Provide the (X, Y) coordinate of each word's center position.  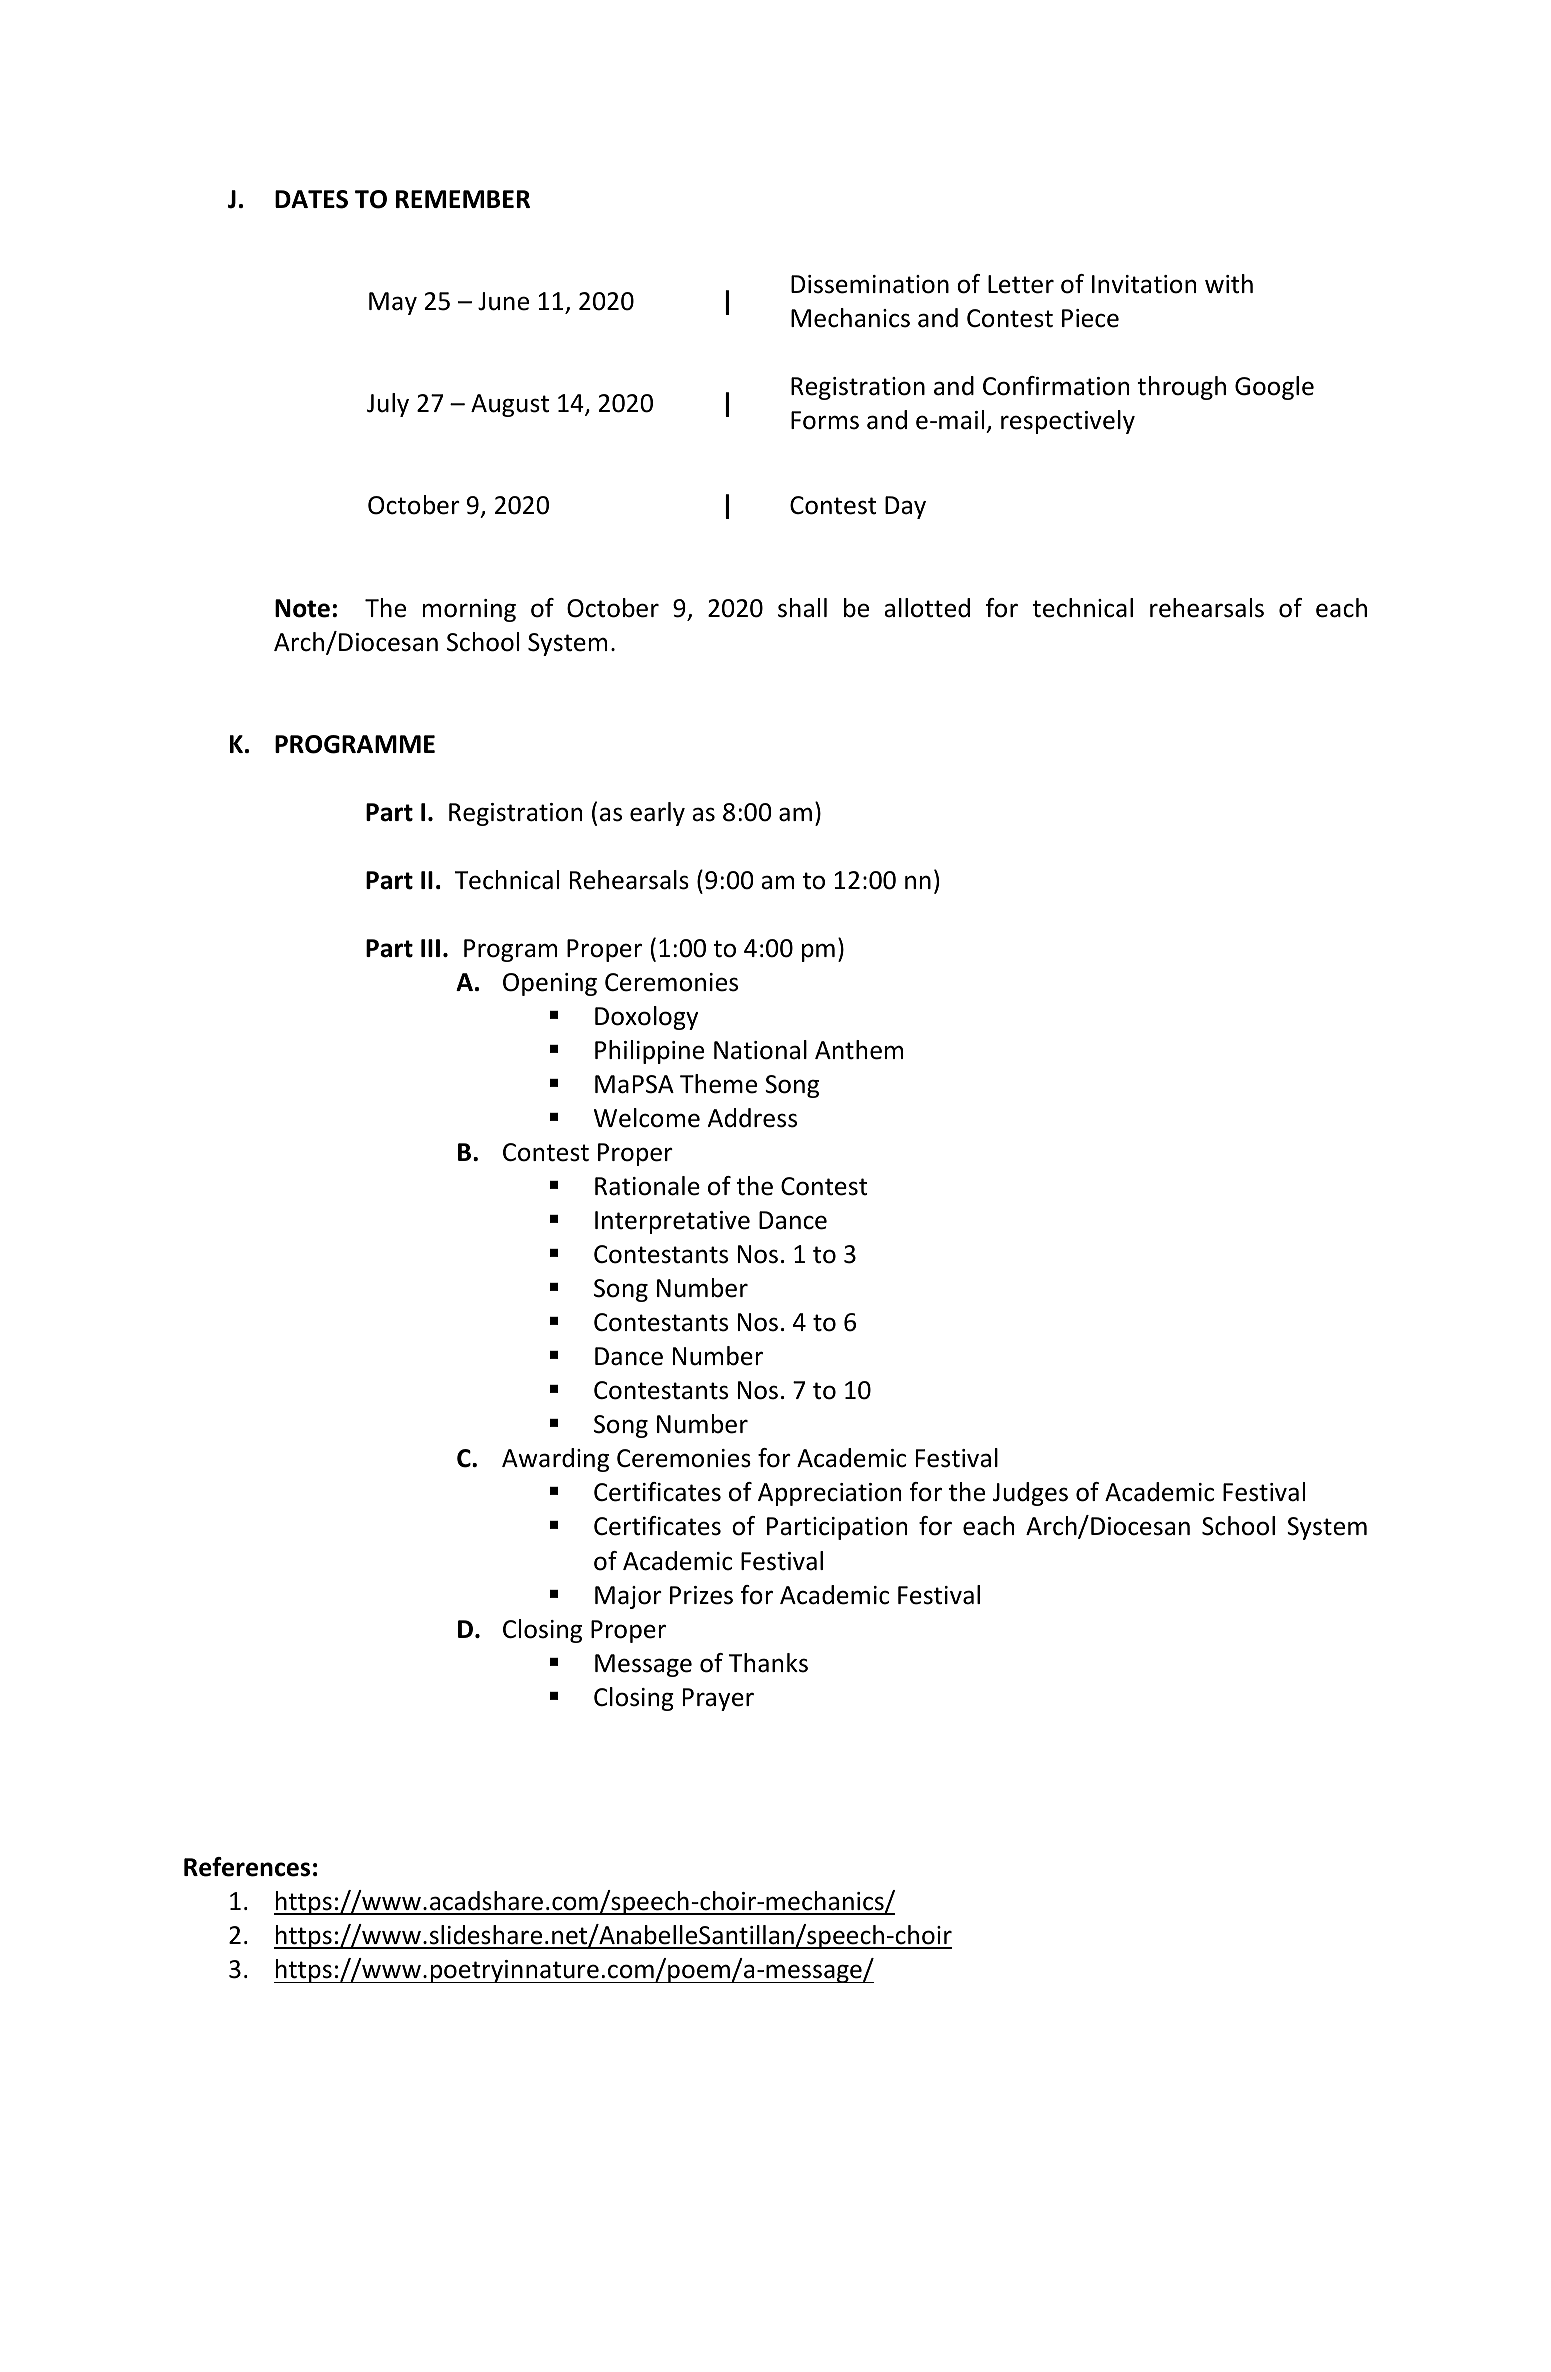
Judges (1030, 1494)
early (657, 814)
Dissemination (870, 284)
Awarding (555, 1460)
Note (302, 608)
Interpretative (672, 1222)
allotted (927, 608)
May (393, 303)
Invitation (1144, 284)
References (247, 1867)
